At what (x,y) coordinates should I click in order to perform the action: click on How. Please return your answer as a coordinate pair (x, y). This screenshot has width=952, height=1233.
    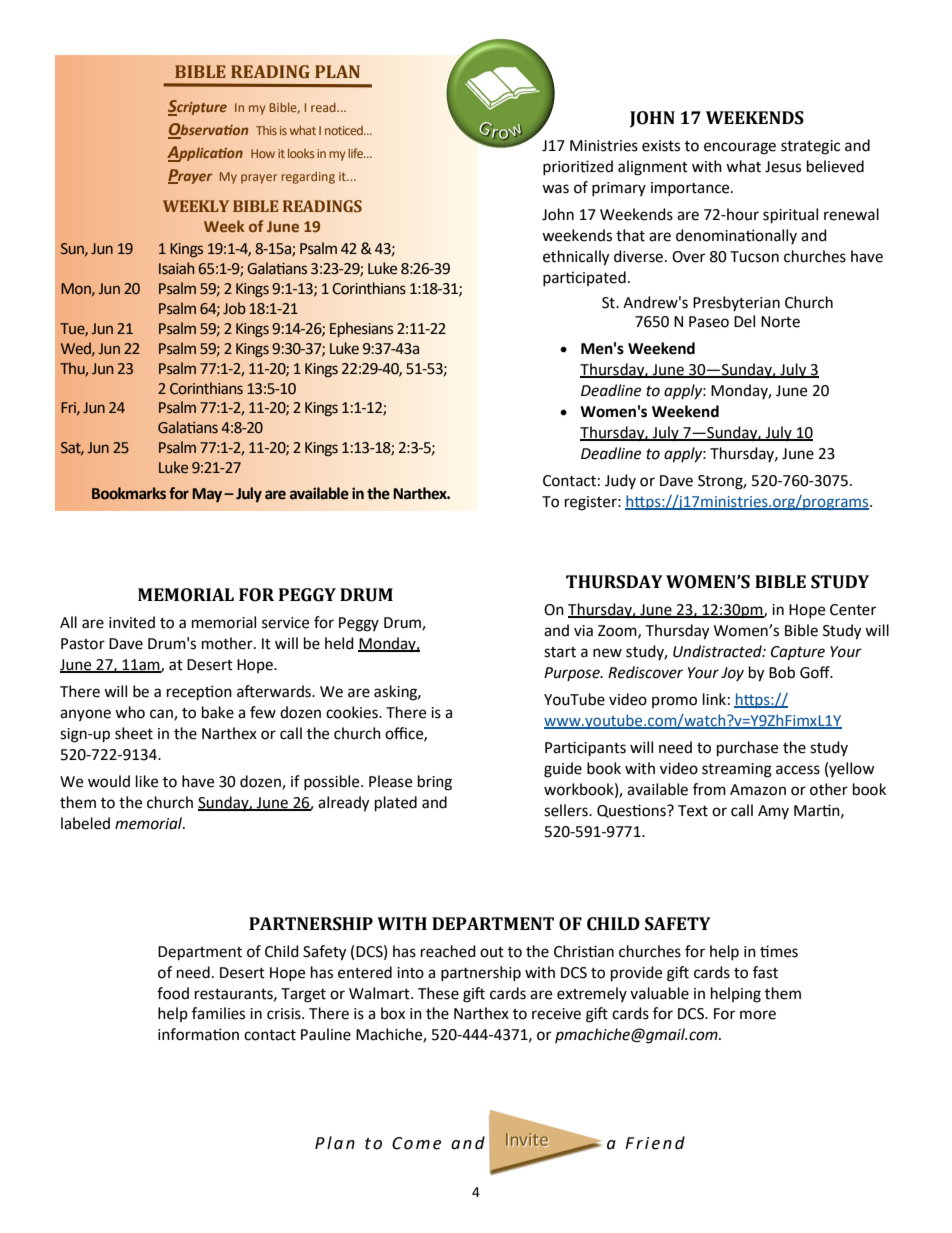
    Looking at the image, I should click on (263, 153).
